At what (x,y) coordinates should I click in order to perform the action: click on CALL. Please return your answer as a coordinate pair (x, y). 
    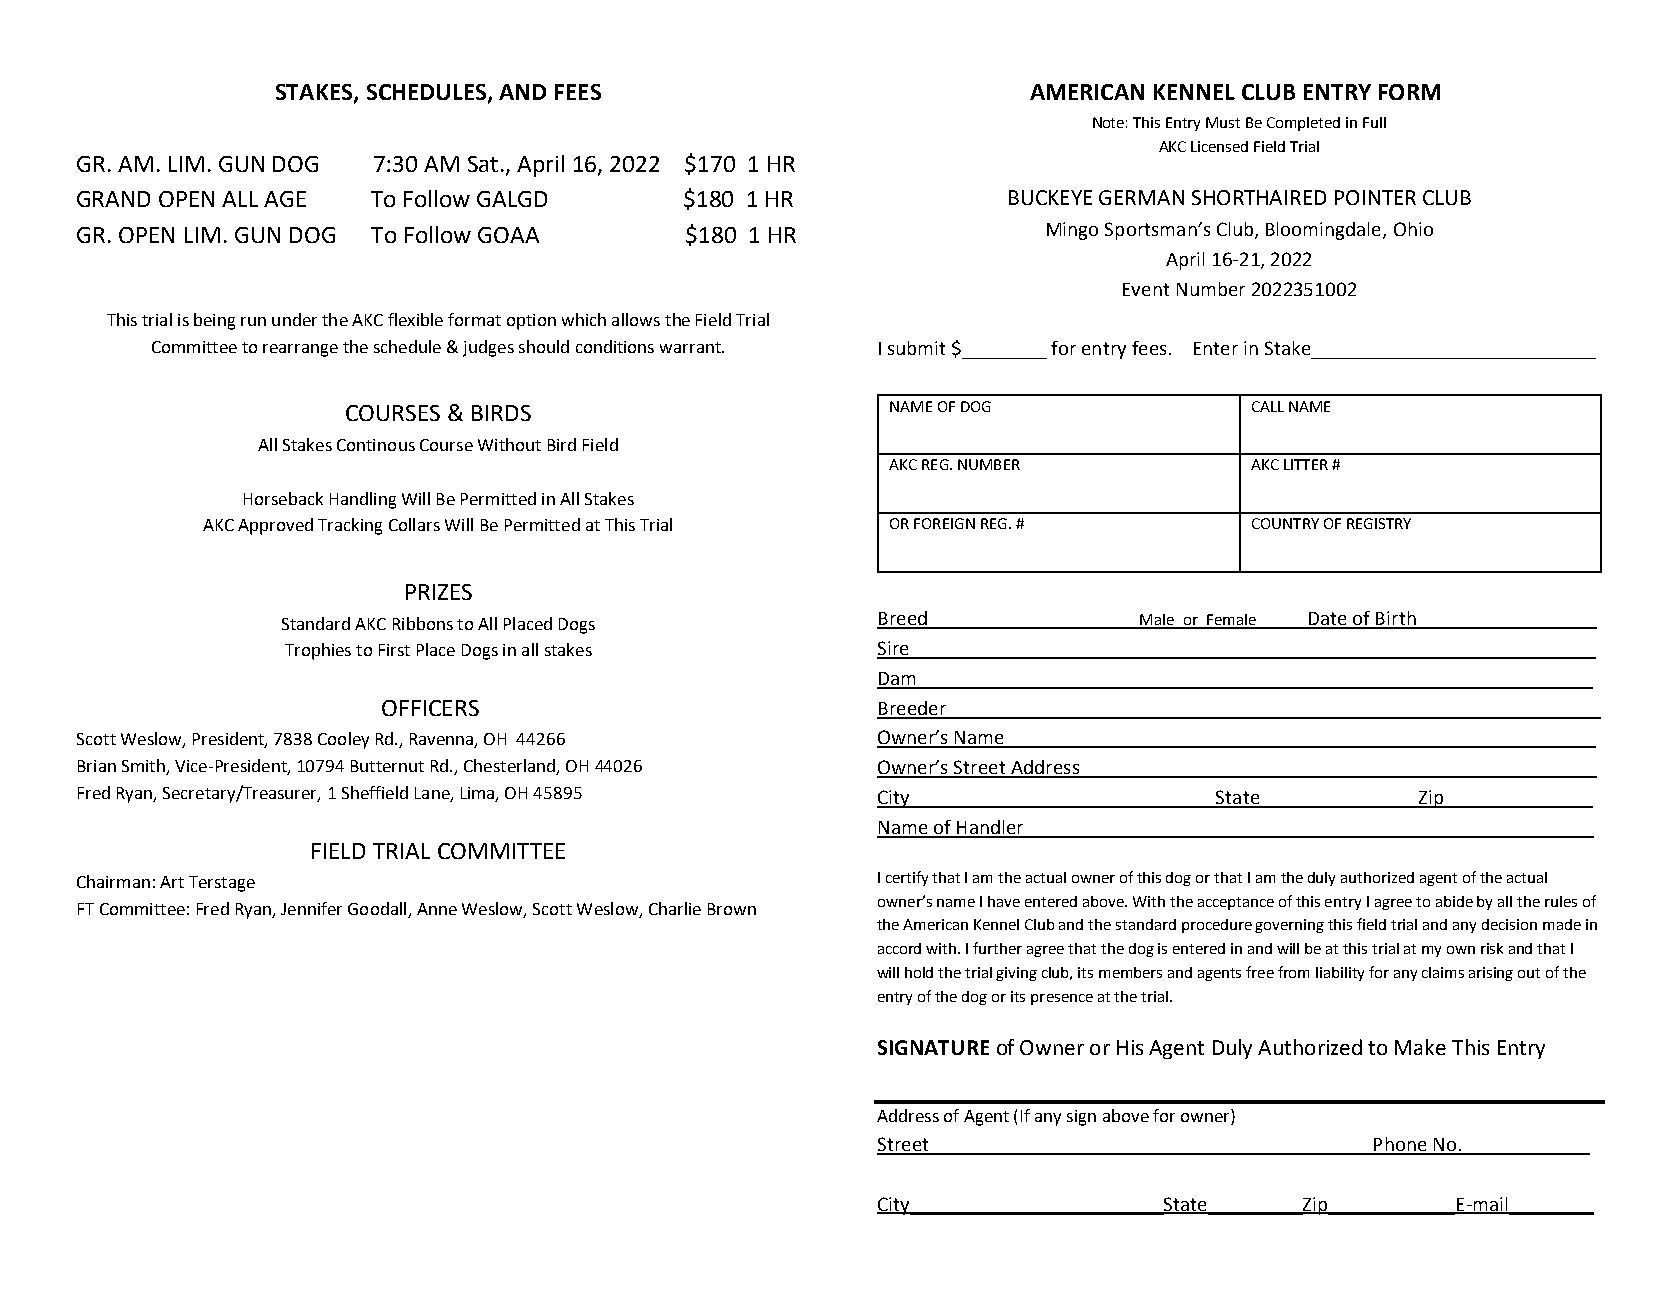
    Looking at the image, I should click on (1268, 406).
